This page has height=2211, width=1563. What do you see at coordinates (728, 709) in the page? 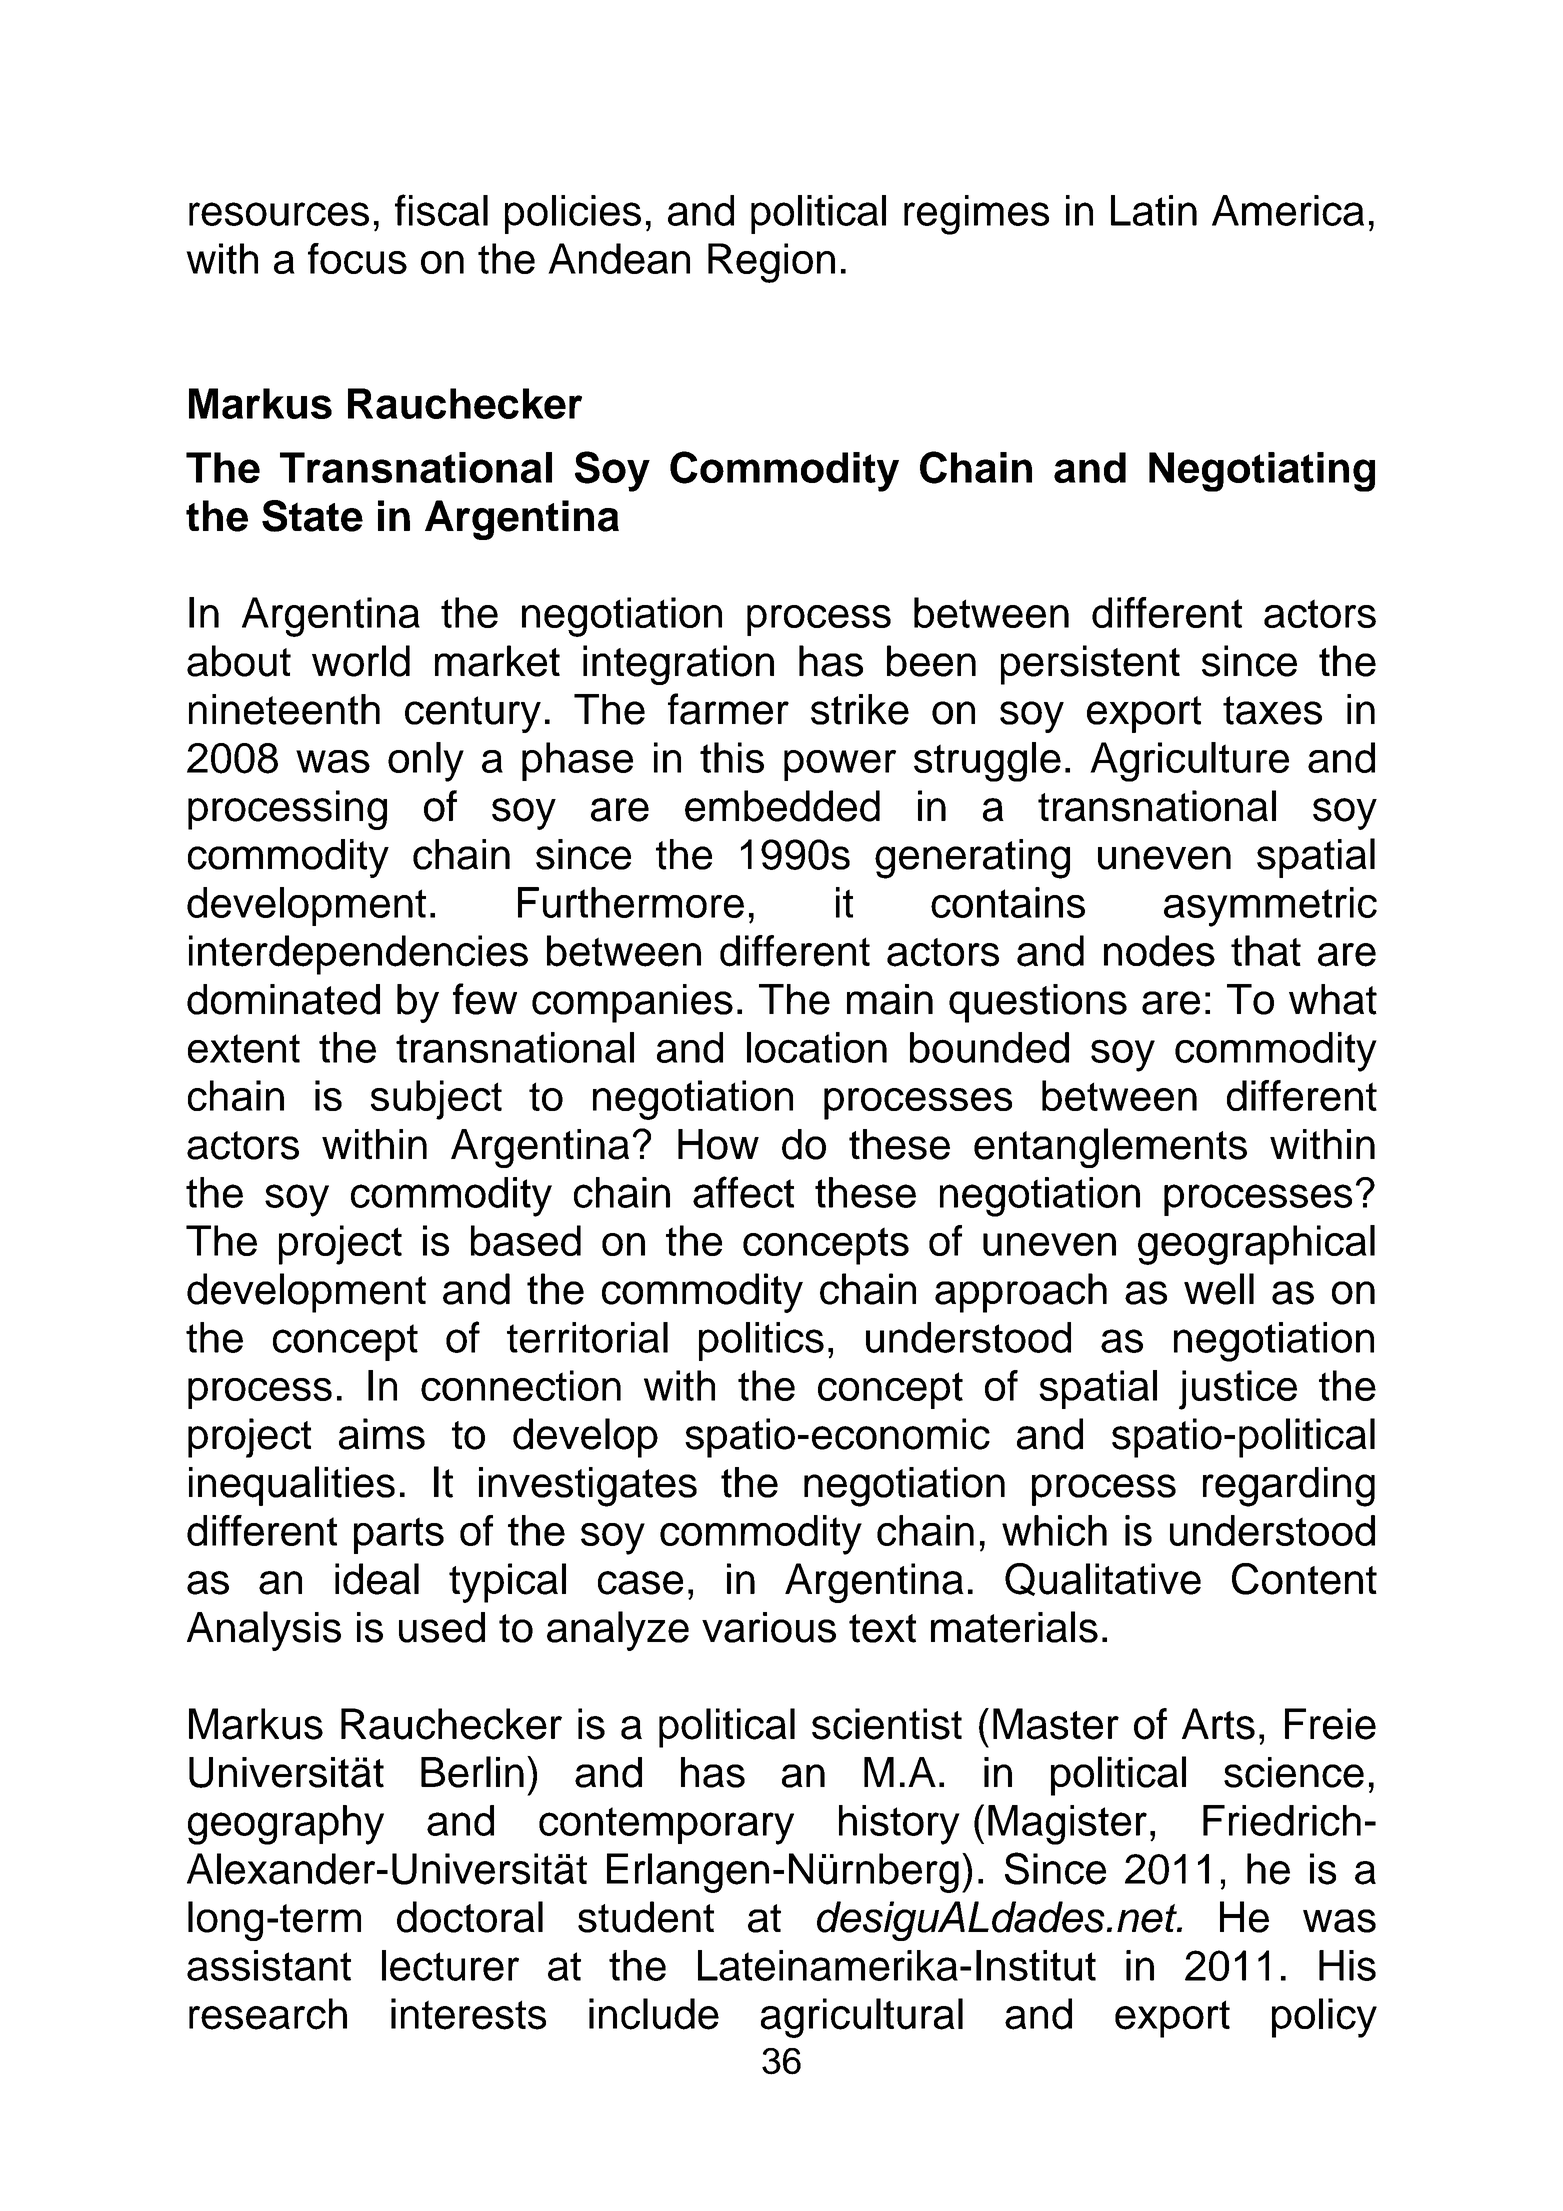
I see `farmer` at bounding box center [728, 709].
